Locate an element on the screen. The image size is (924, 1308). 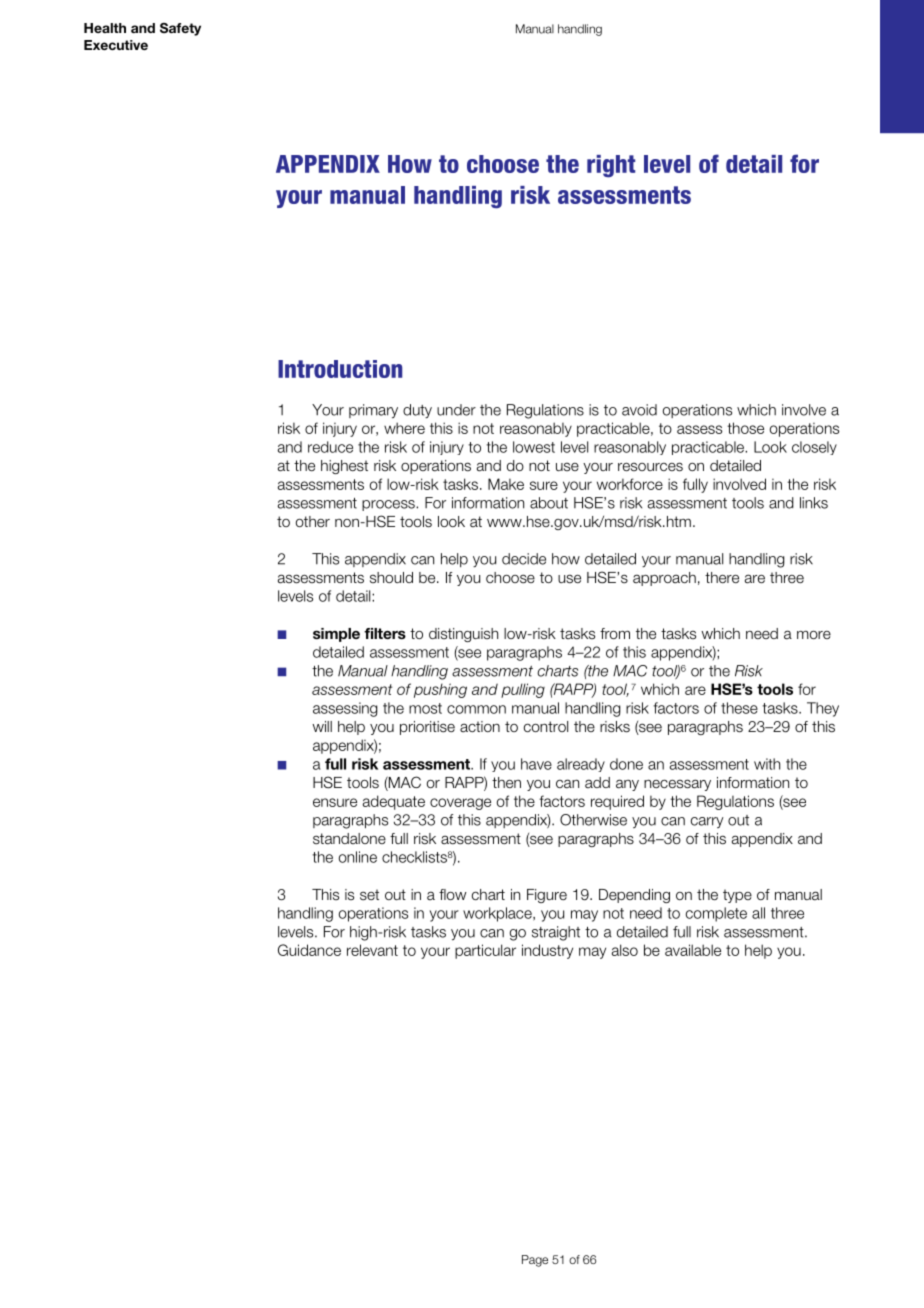
these is located at coordinates (739, 708).
